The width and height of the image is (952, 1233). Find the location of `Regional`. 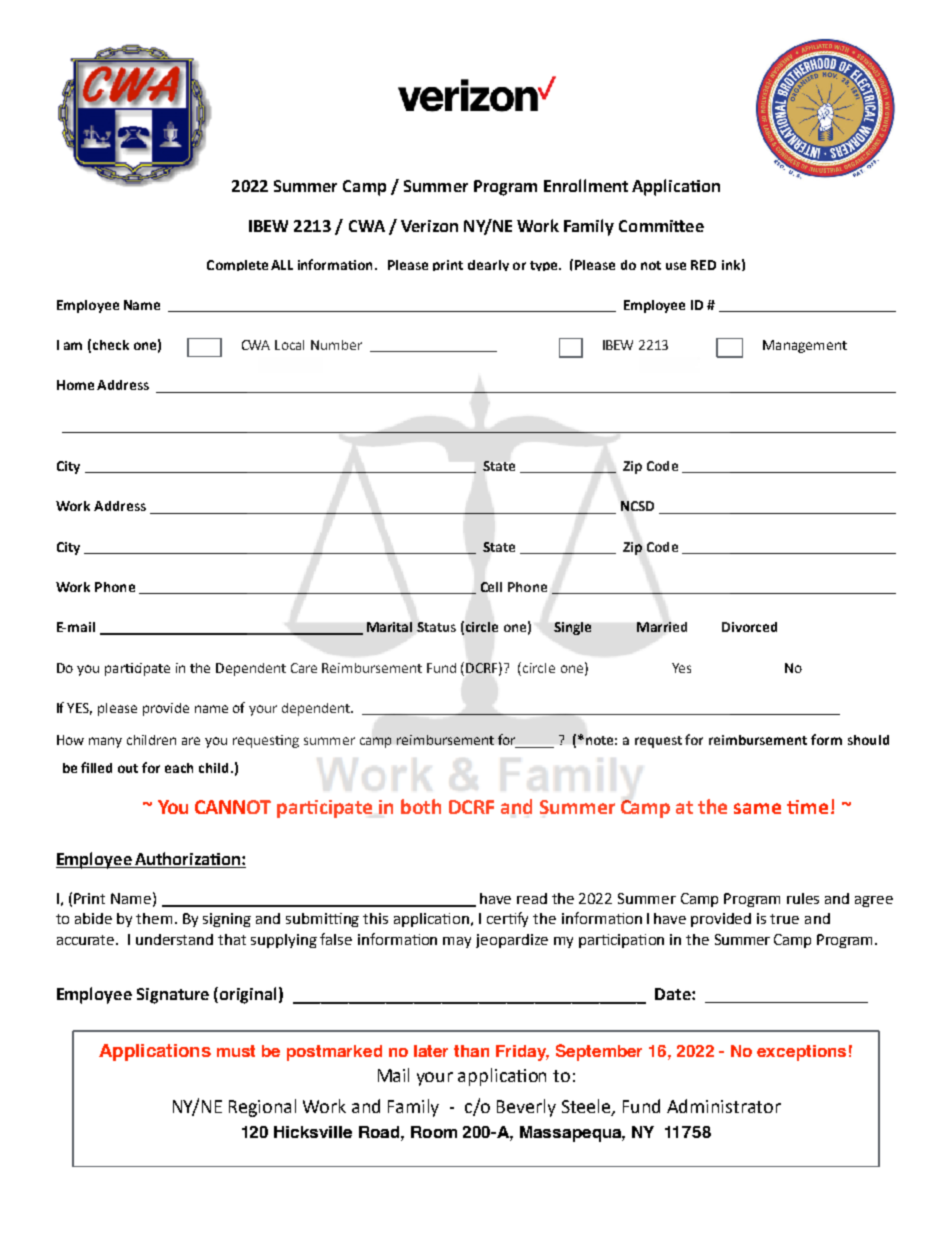

Regional is located at coordinates (262, 1108).
